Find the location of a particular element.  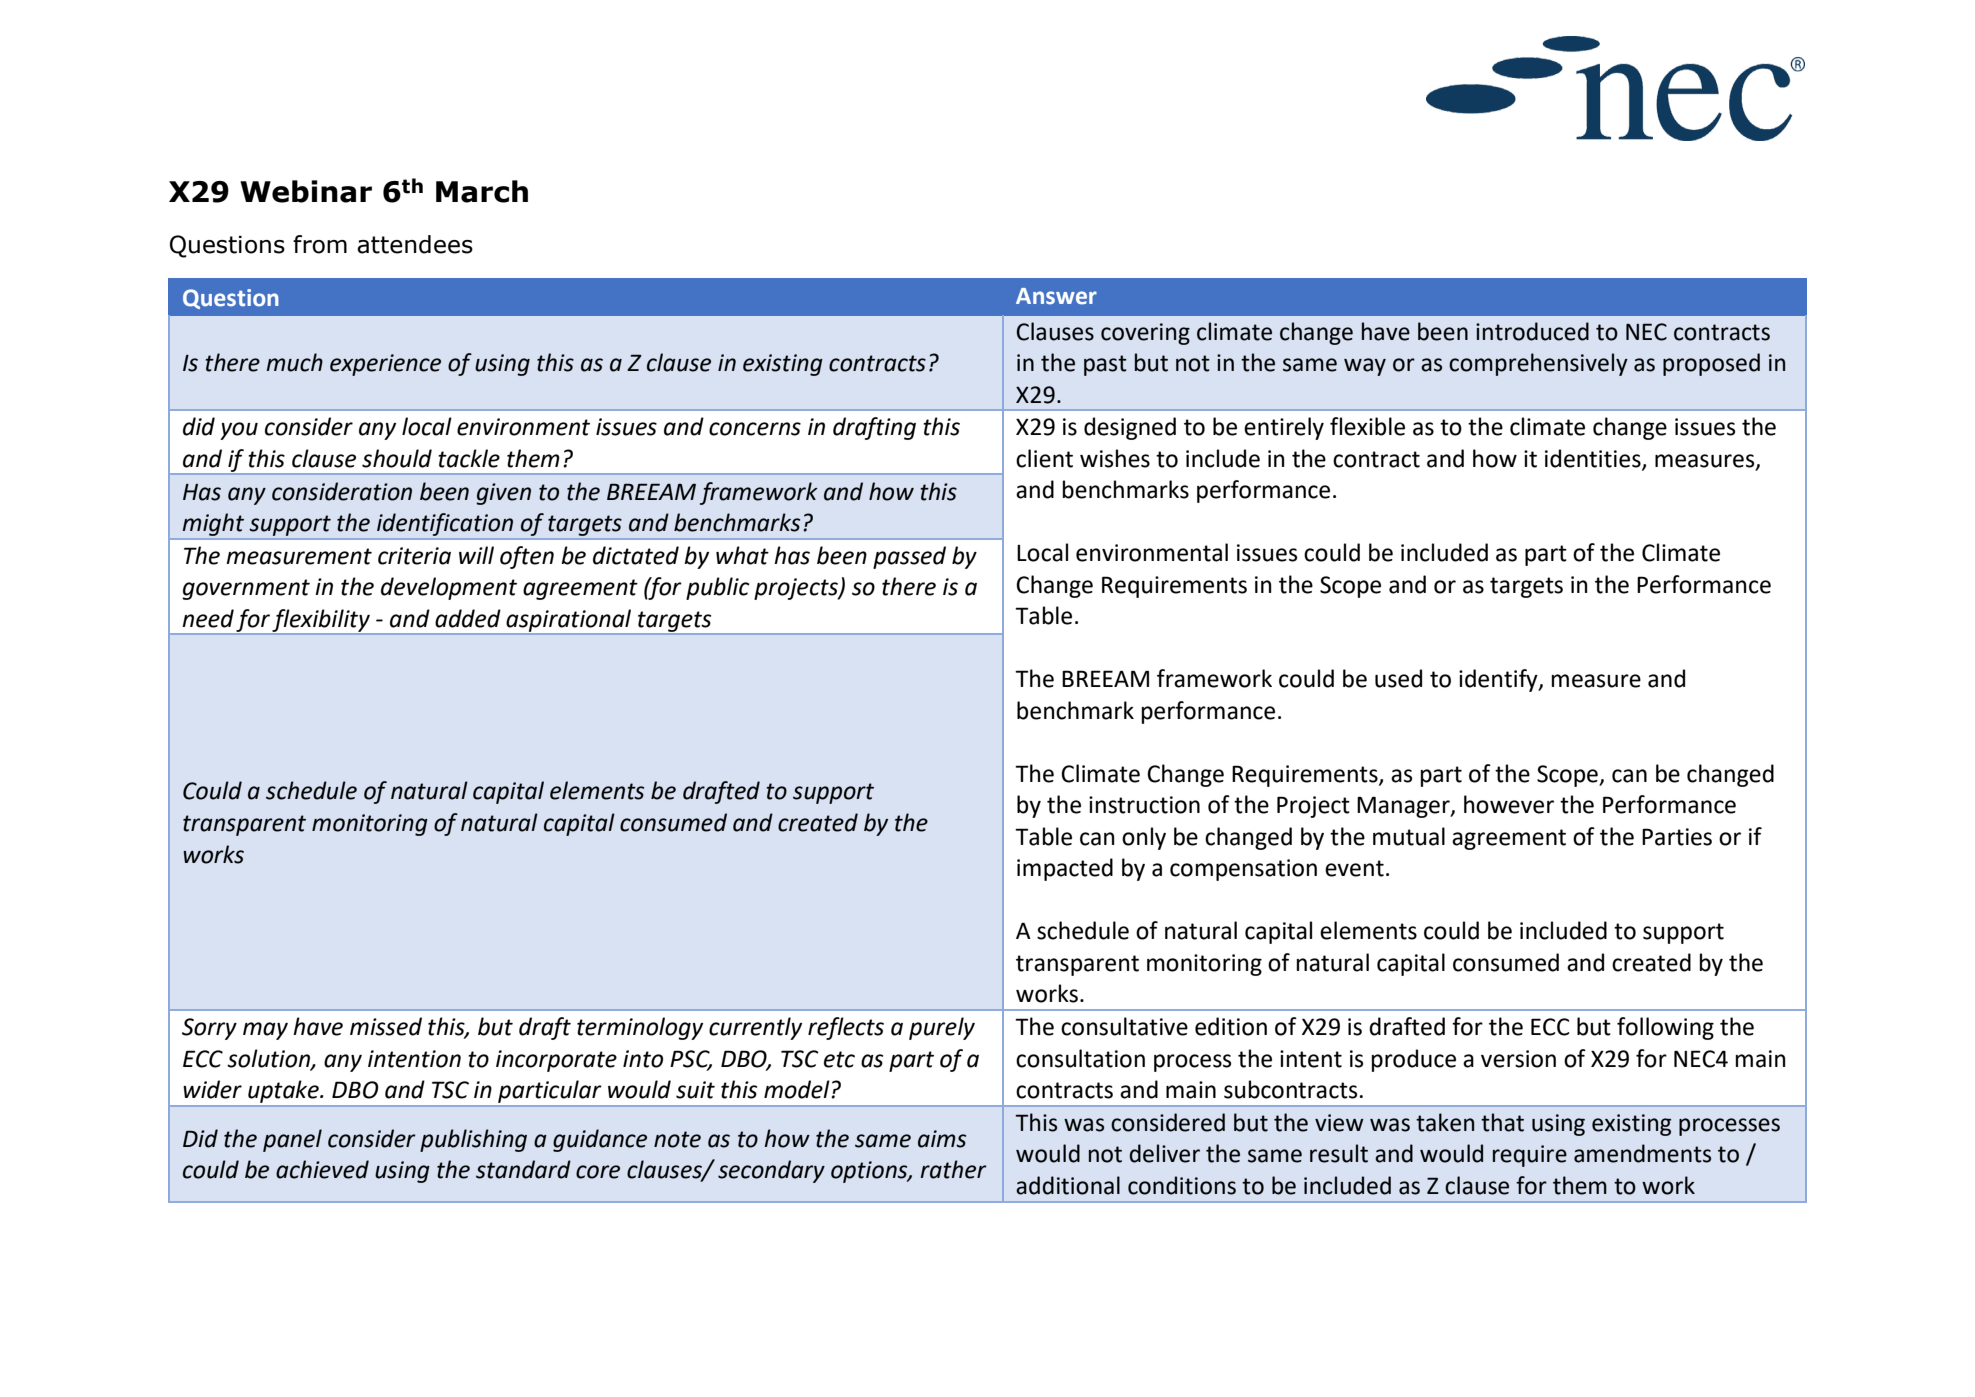

attendees is located at coordinates (415, 244).
